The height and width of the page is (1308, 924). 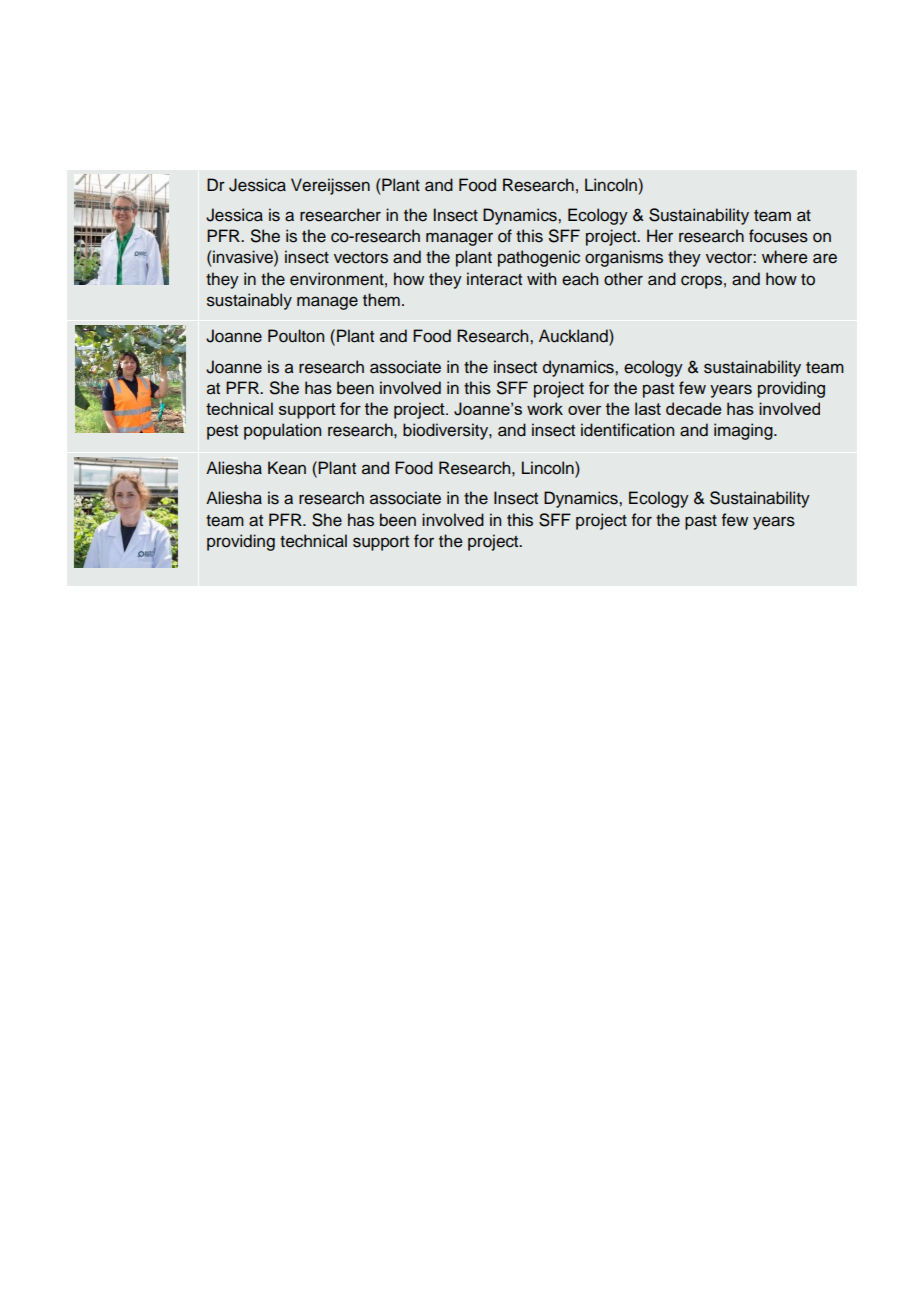 What do you see at coordinates (545, 408) in the page?
I see `work` at bounding box center [545, 408].
